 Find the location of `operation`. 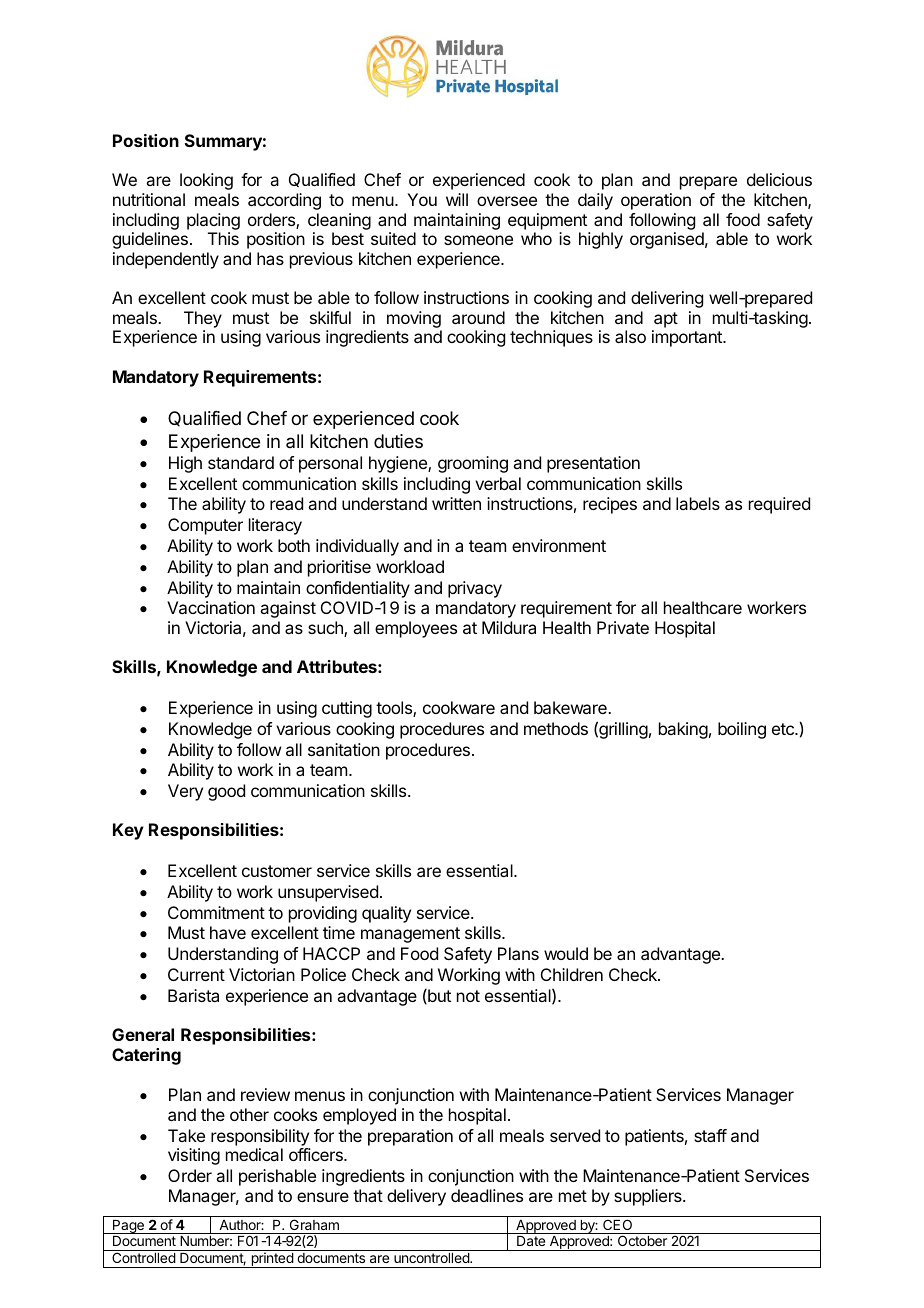

operation is located at coordinates (656, 201).
